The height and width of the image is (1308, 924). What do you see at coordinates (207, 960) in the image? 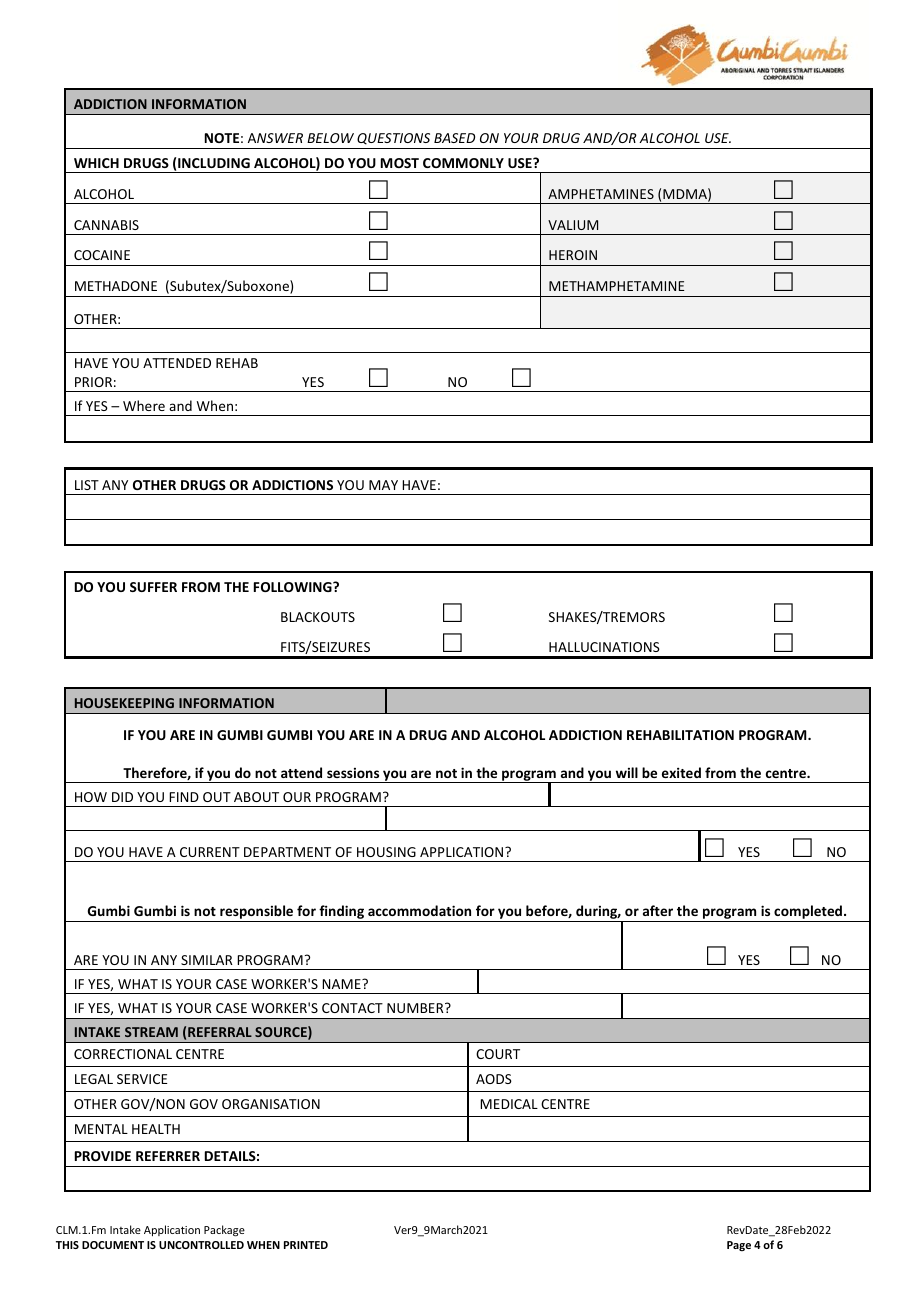
I see `SIMILAR` at bounding box center [207, 960].
